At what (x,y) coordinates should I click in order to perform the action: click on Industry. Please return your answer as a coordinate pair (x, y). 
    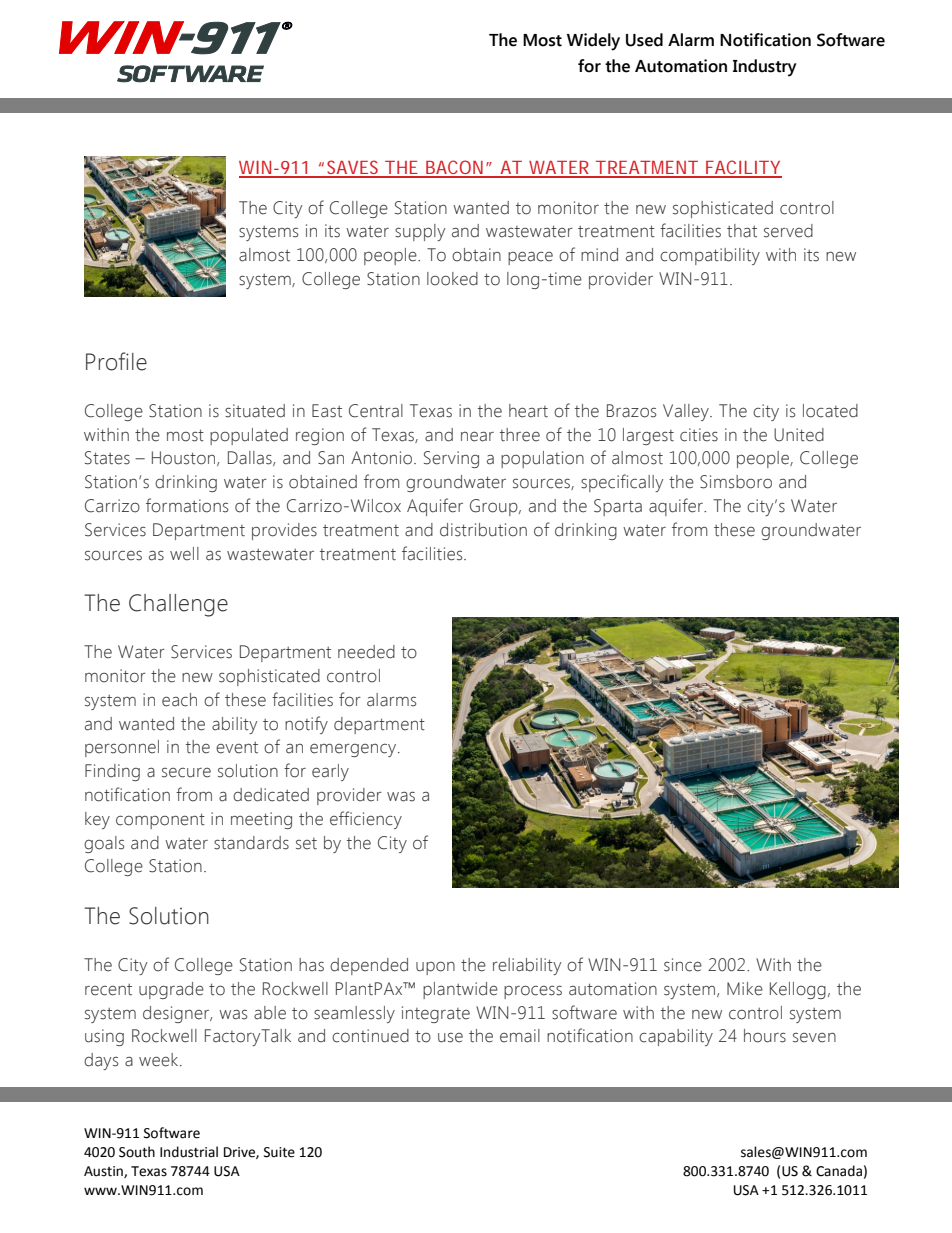
    Looking at the image, I should click on (765, 68).
